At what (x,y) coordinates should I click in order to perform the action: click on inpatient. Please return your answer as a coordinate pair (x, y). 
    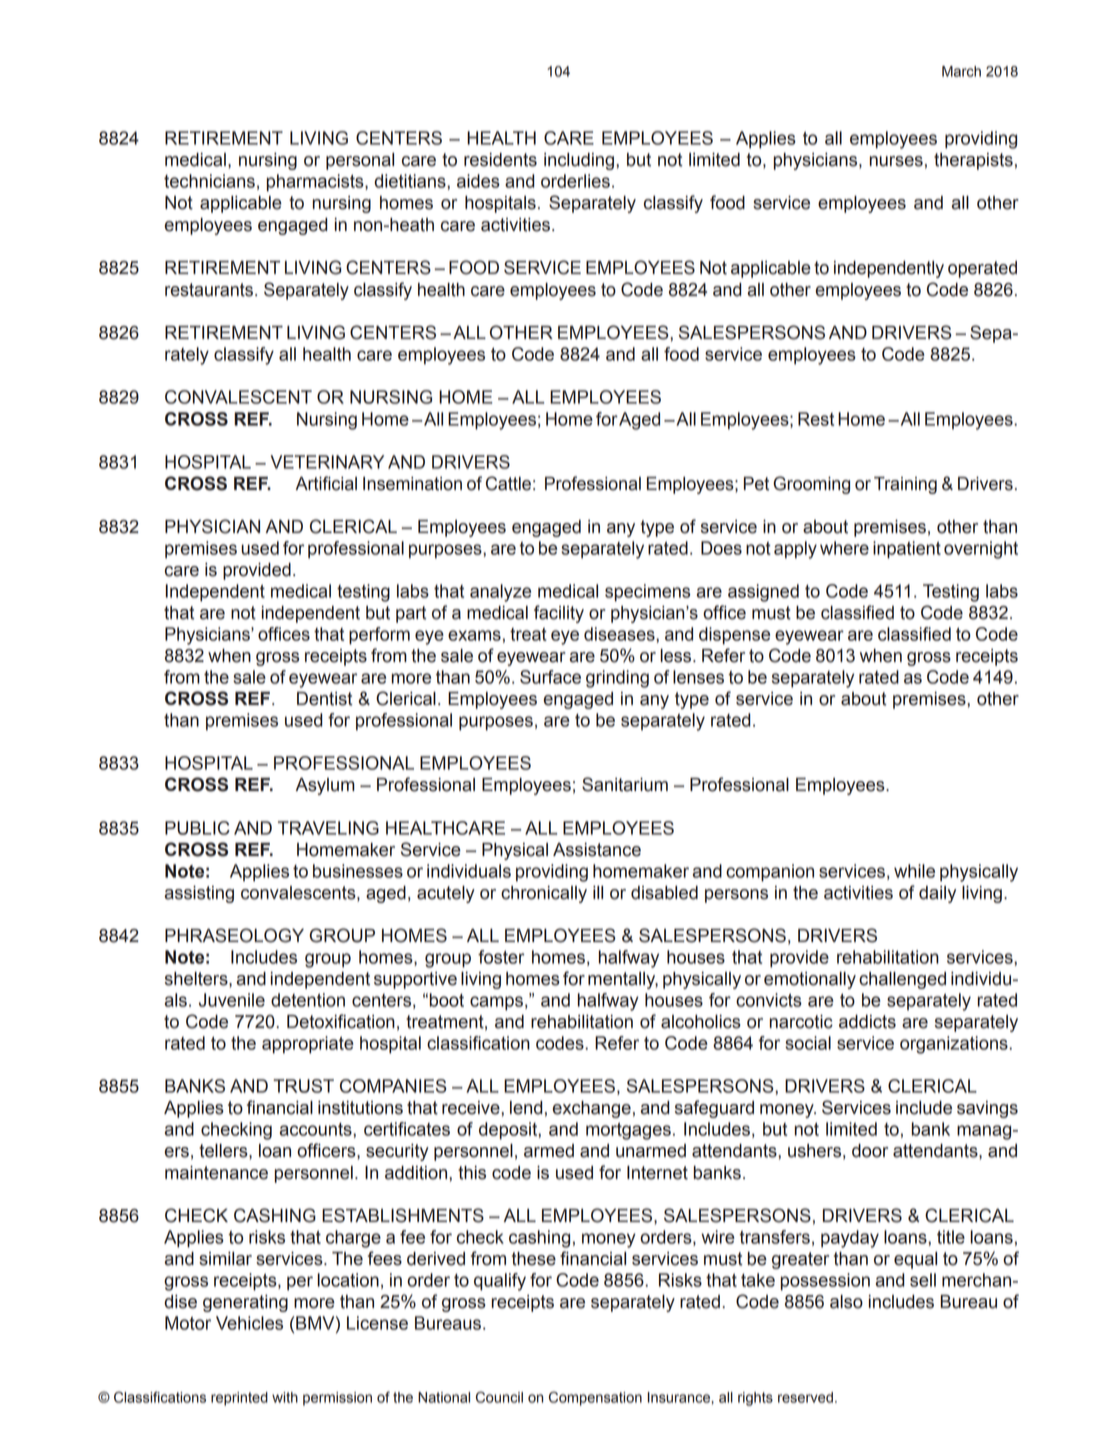
    Looking at the image, I should click on (907, 550).
